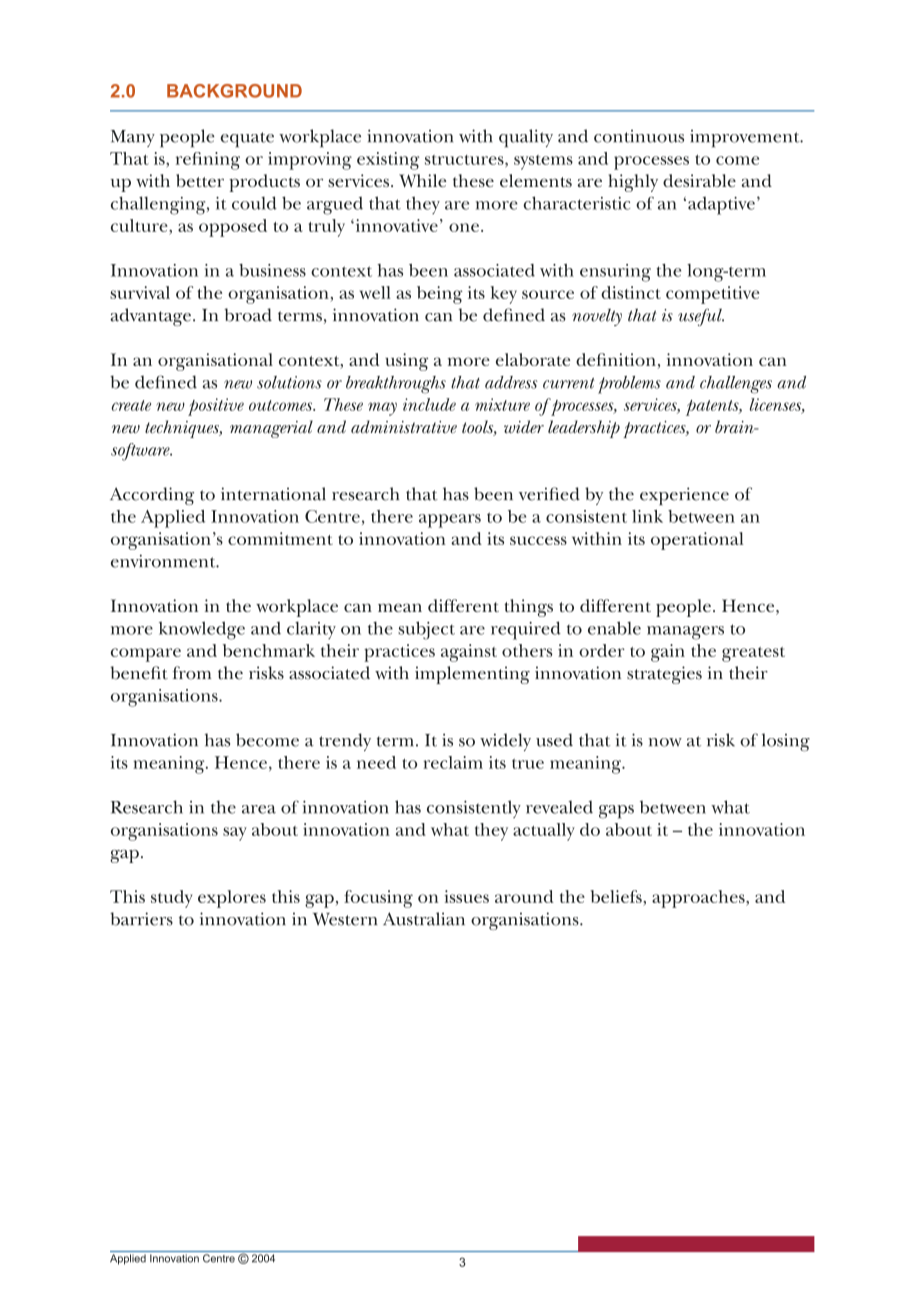  I want to click on structures, so click(465, 161).
